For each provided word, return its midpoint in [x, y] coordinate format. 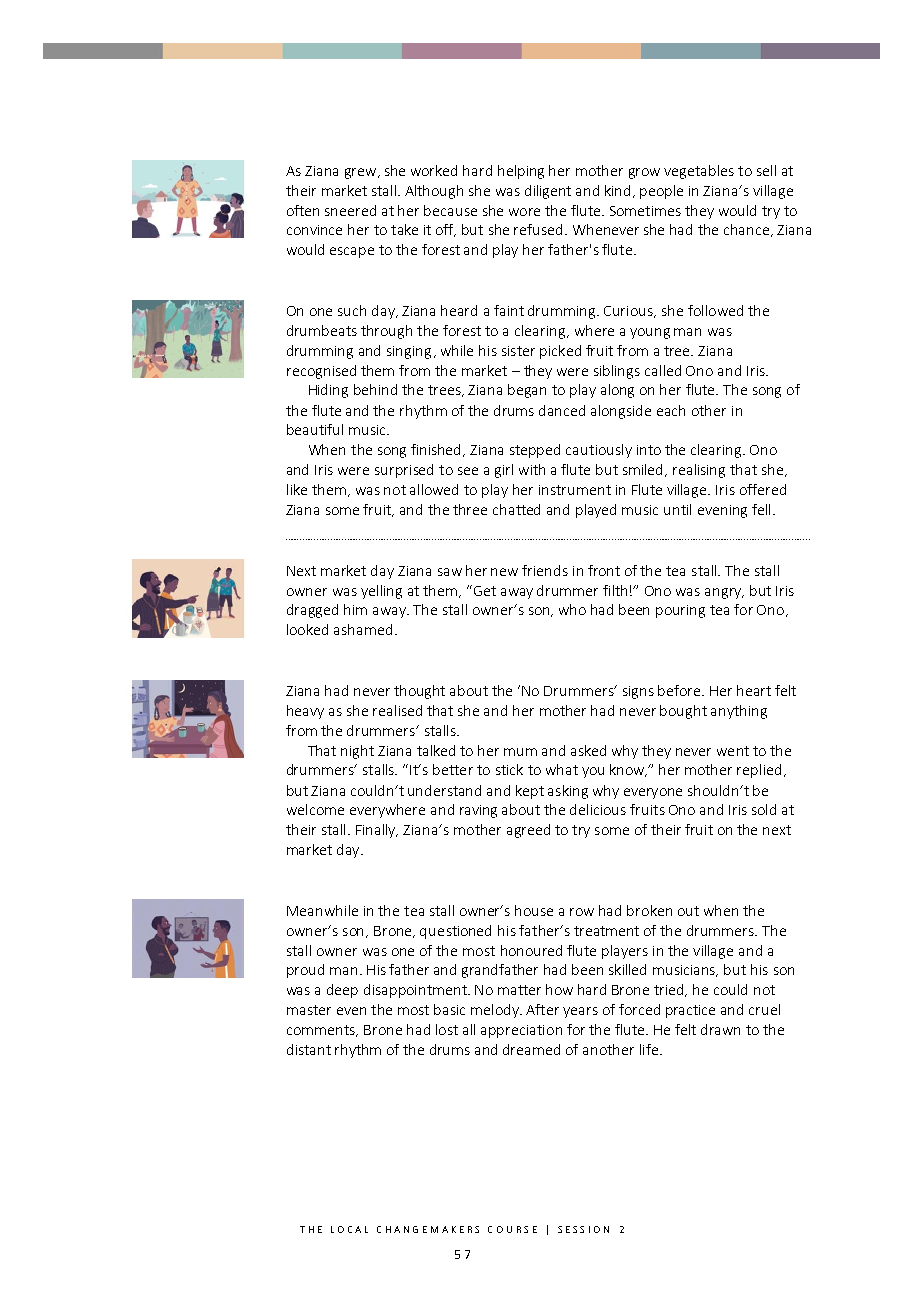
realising [699, 471]
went [733, 751]
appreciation [521, 1031]
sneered [350, 210]
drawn [720, 1029]
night [357, 752]
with [532, 469]
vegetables [699, 172]
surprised [404, 471]
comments [322, 1031]
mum [520, 752]
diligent [548, 192]
